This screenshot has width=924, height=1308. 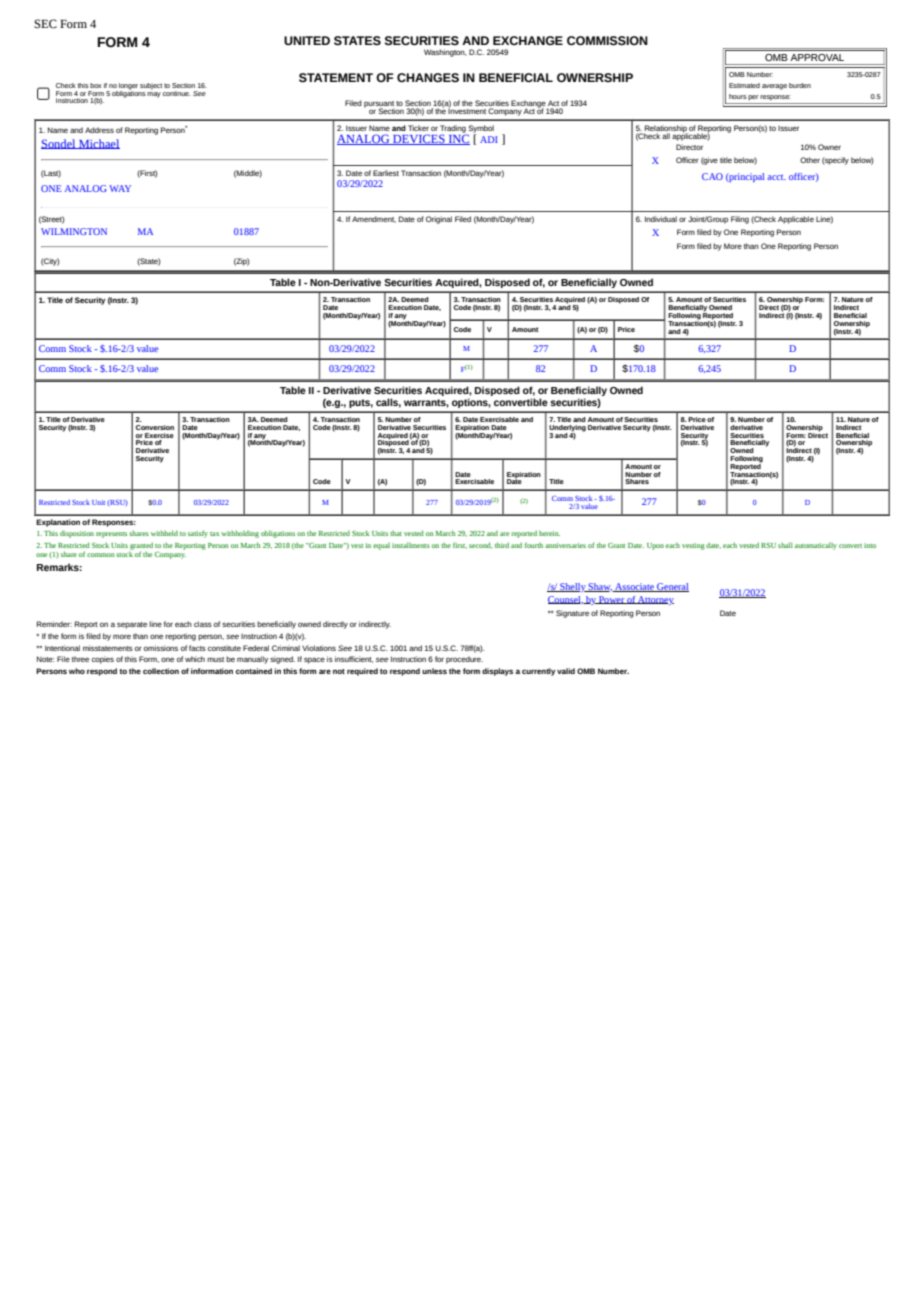 What do you see at coordinates (374, 219) in the screenshot?
I see `Amendment` at bounding box center [374, 219].
